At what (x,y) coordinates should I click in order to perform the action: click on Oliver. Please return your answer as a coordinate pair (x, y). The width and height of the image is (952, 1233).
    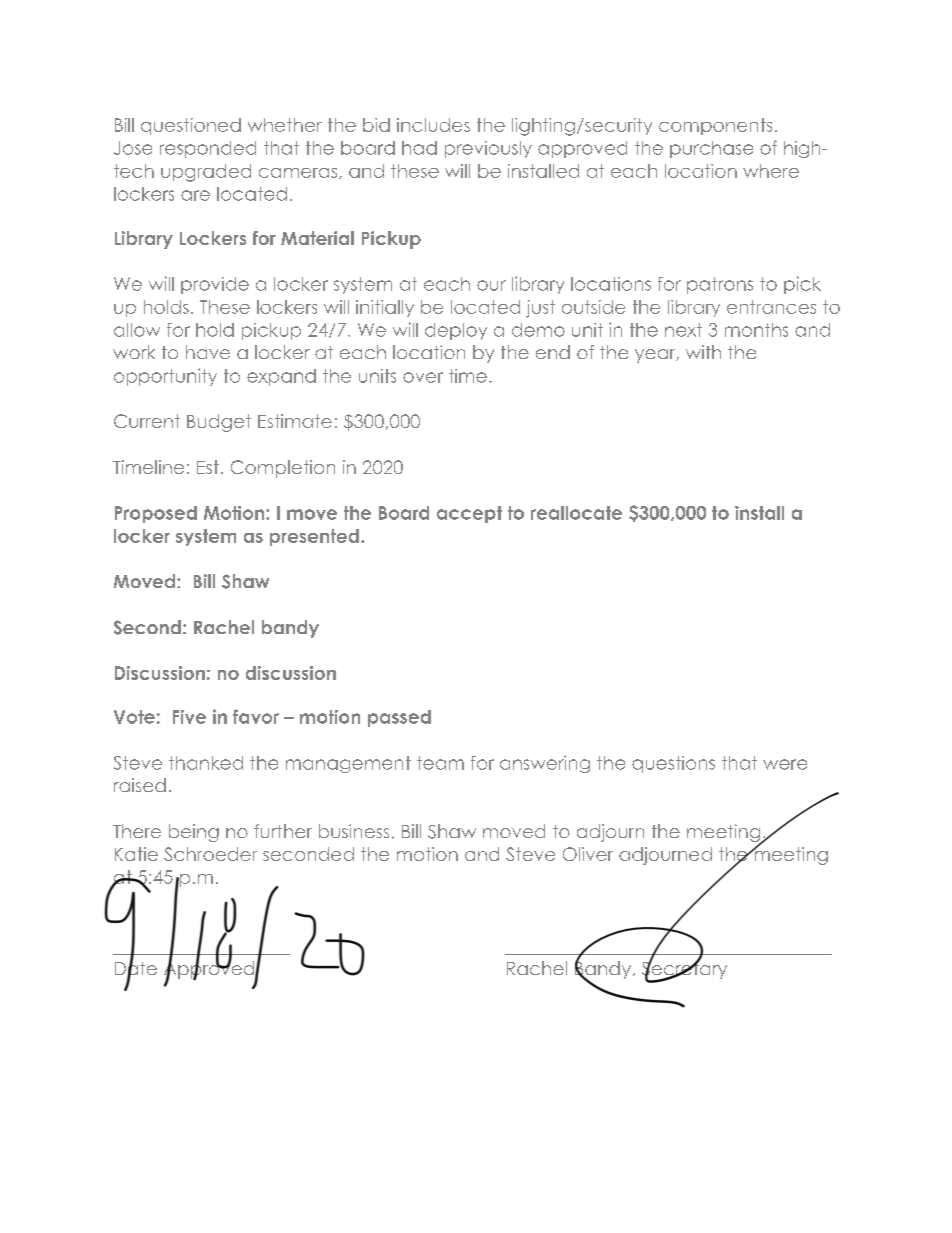
    Looking at the image, I should click on (588, 854).
